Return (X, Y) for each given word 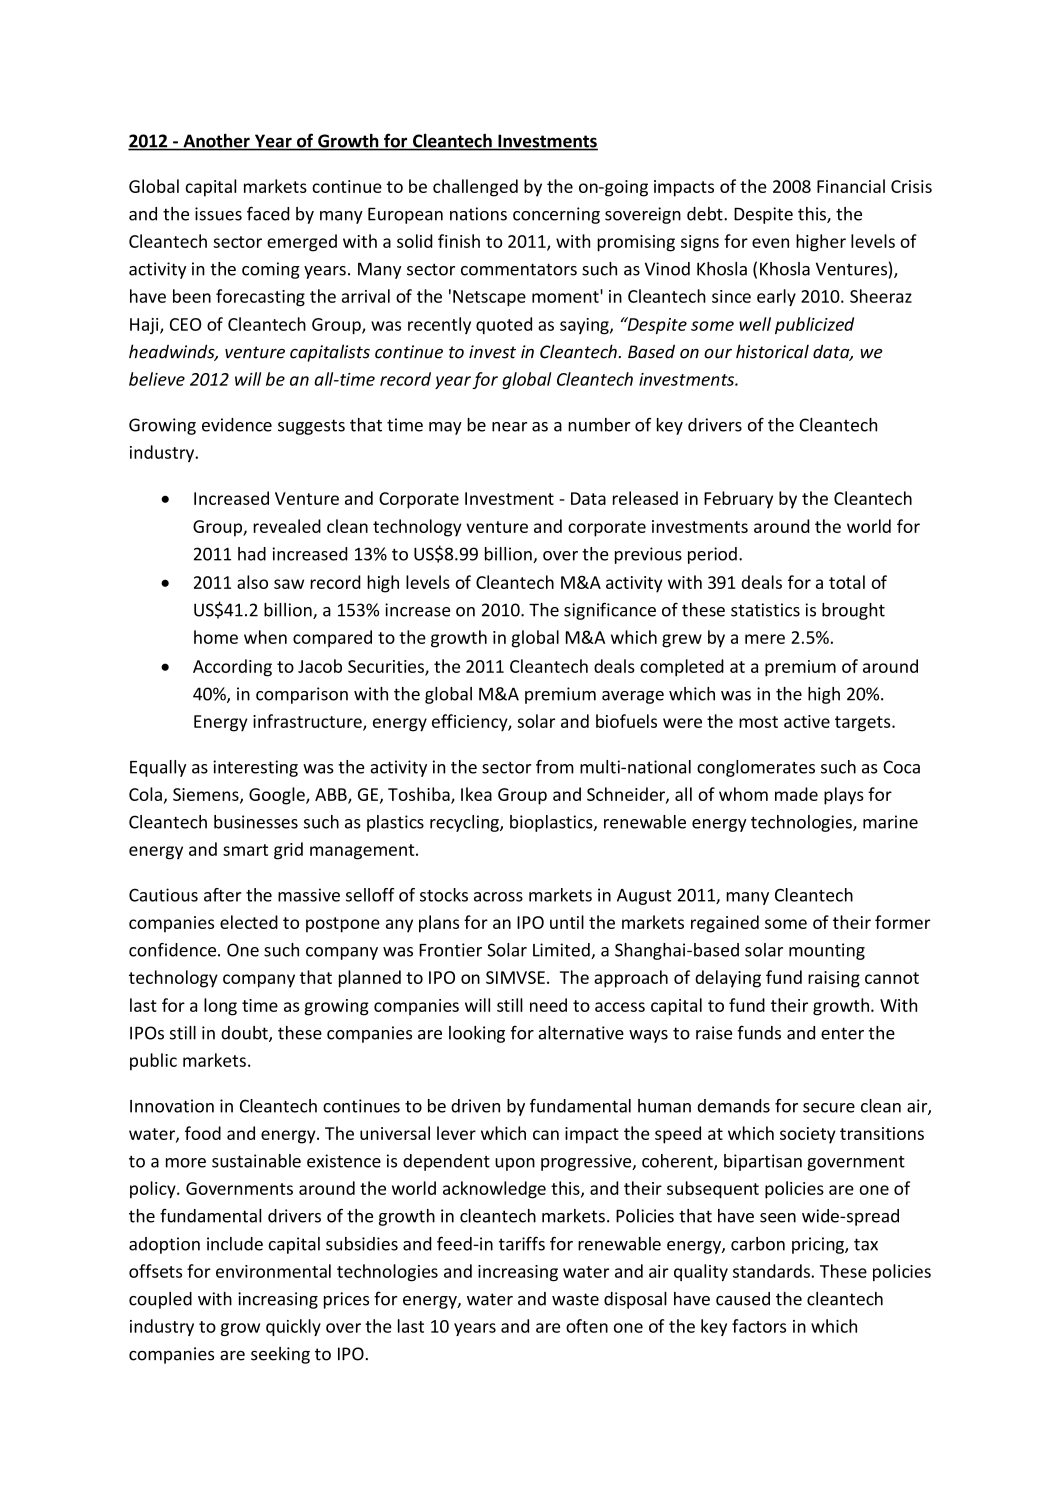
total (847, 582)
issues (218, 214)
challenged (475, 188)
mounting (827, 951)
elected (249, 922)
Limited (562, 951)
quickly (293, 1327)
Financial (851, 186)
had (252, 554)
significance (610, 611)
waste (575, 1299)
